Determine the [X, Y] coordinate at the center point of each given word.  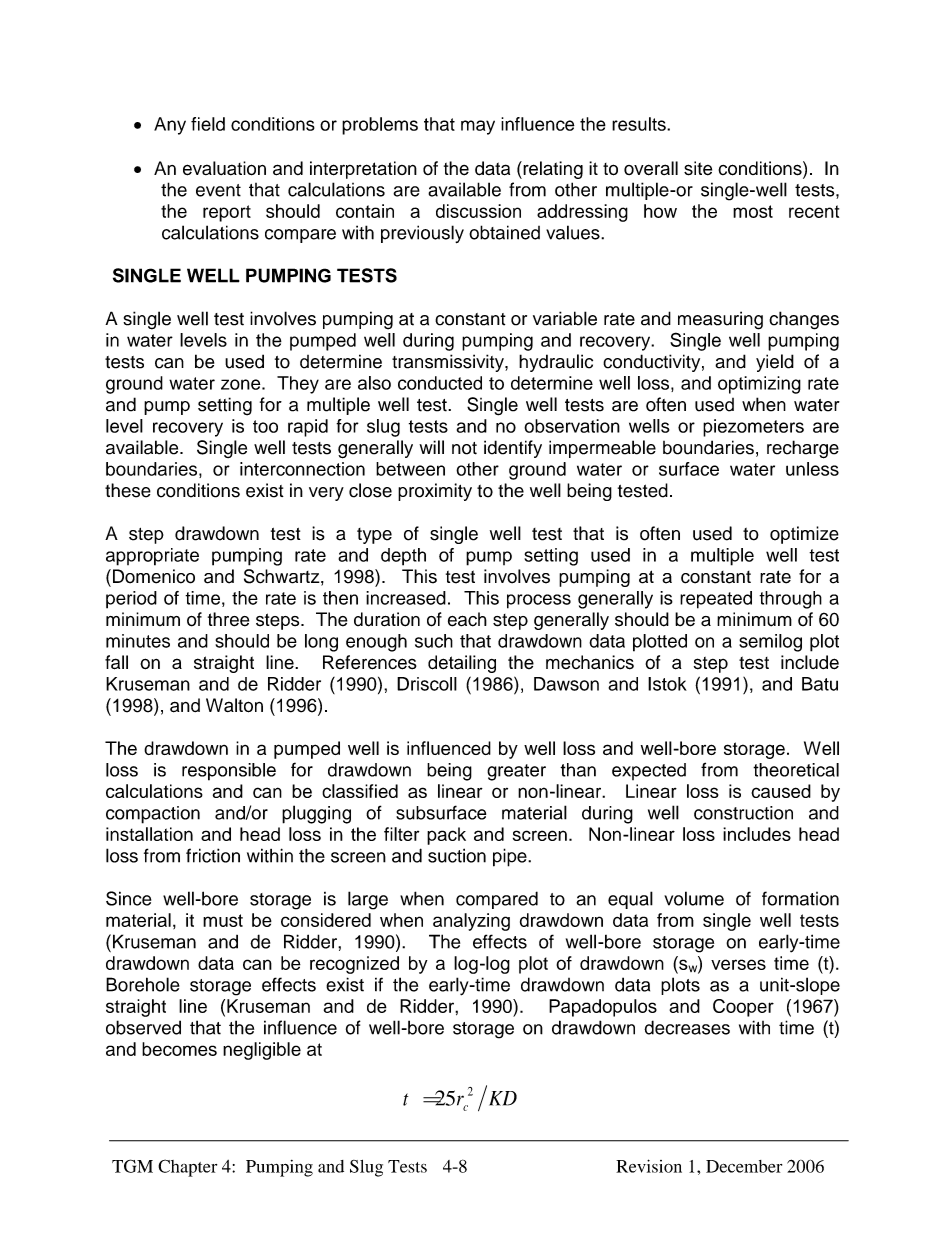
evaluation [224, 168]
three [228, 619]
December [744, 1166]
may [478, 127]
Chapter [187, 1168]
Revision [649, 1166]
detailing [462, 664]
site [698, 168]
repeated [716, 600]
